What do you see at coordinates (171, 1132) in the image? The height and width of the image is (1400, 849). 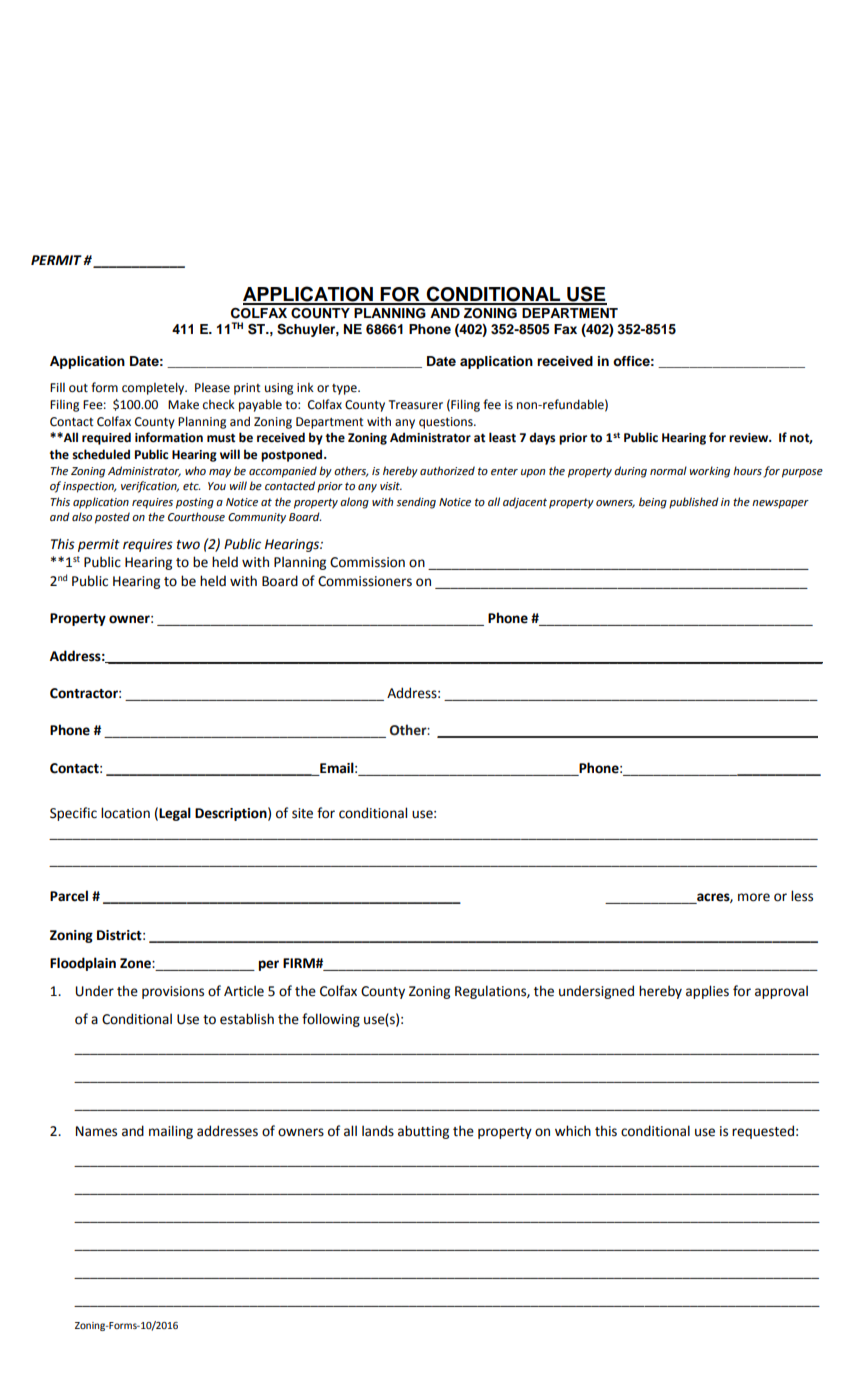 I see `mailing` at bounding box center [171, 1132].
